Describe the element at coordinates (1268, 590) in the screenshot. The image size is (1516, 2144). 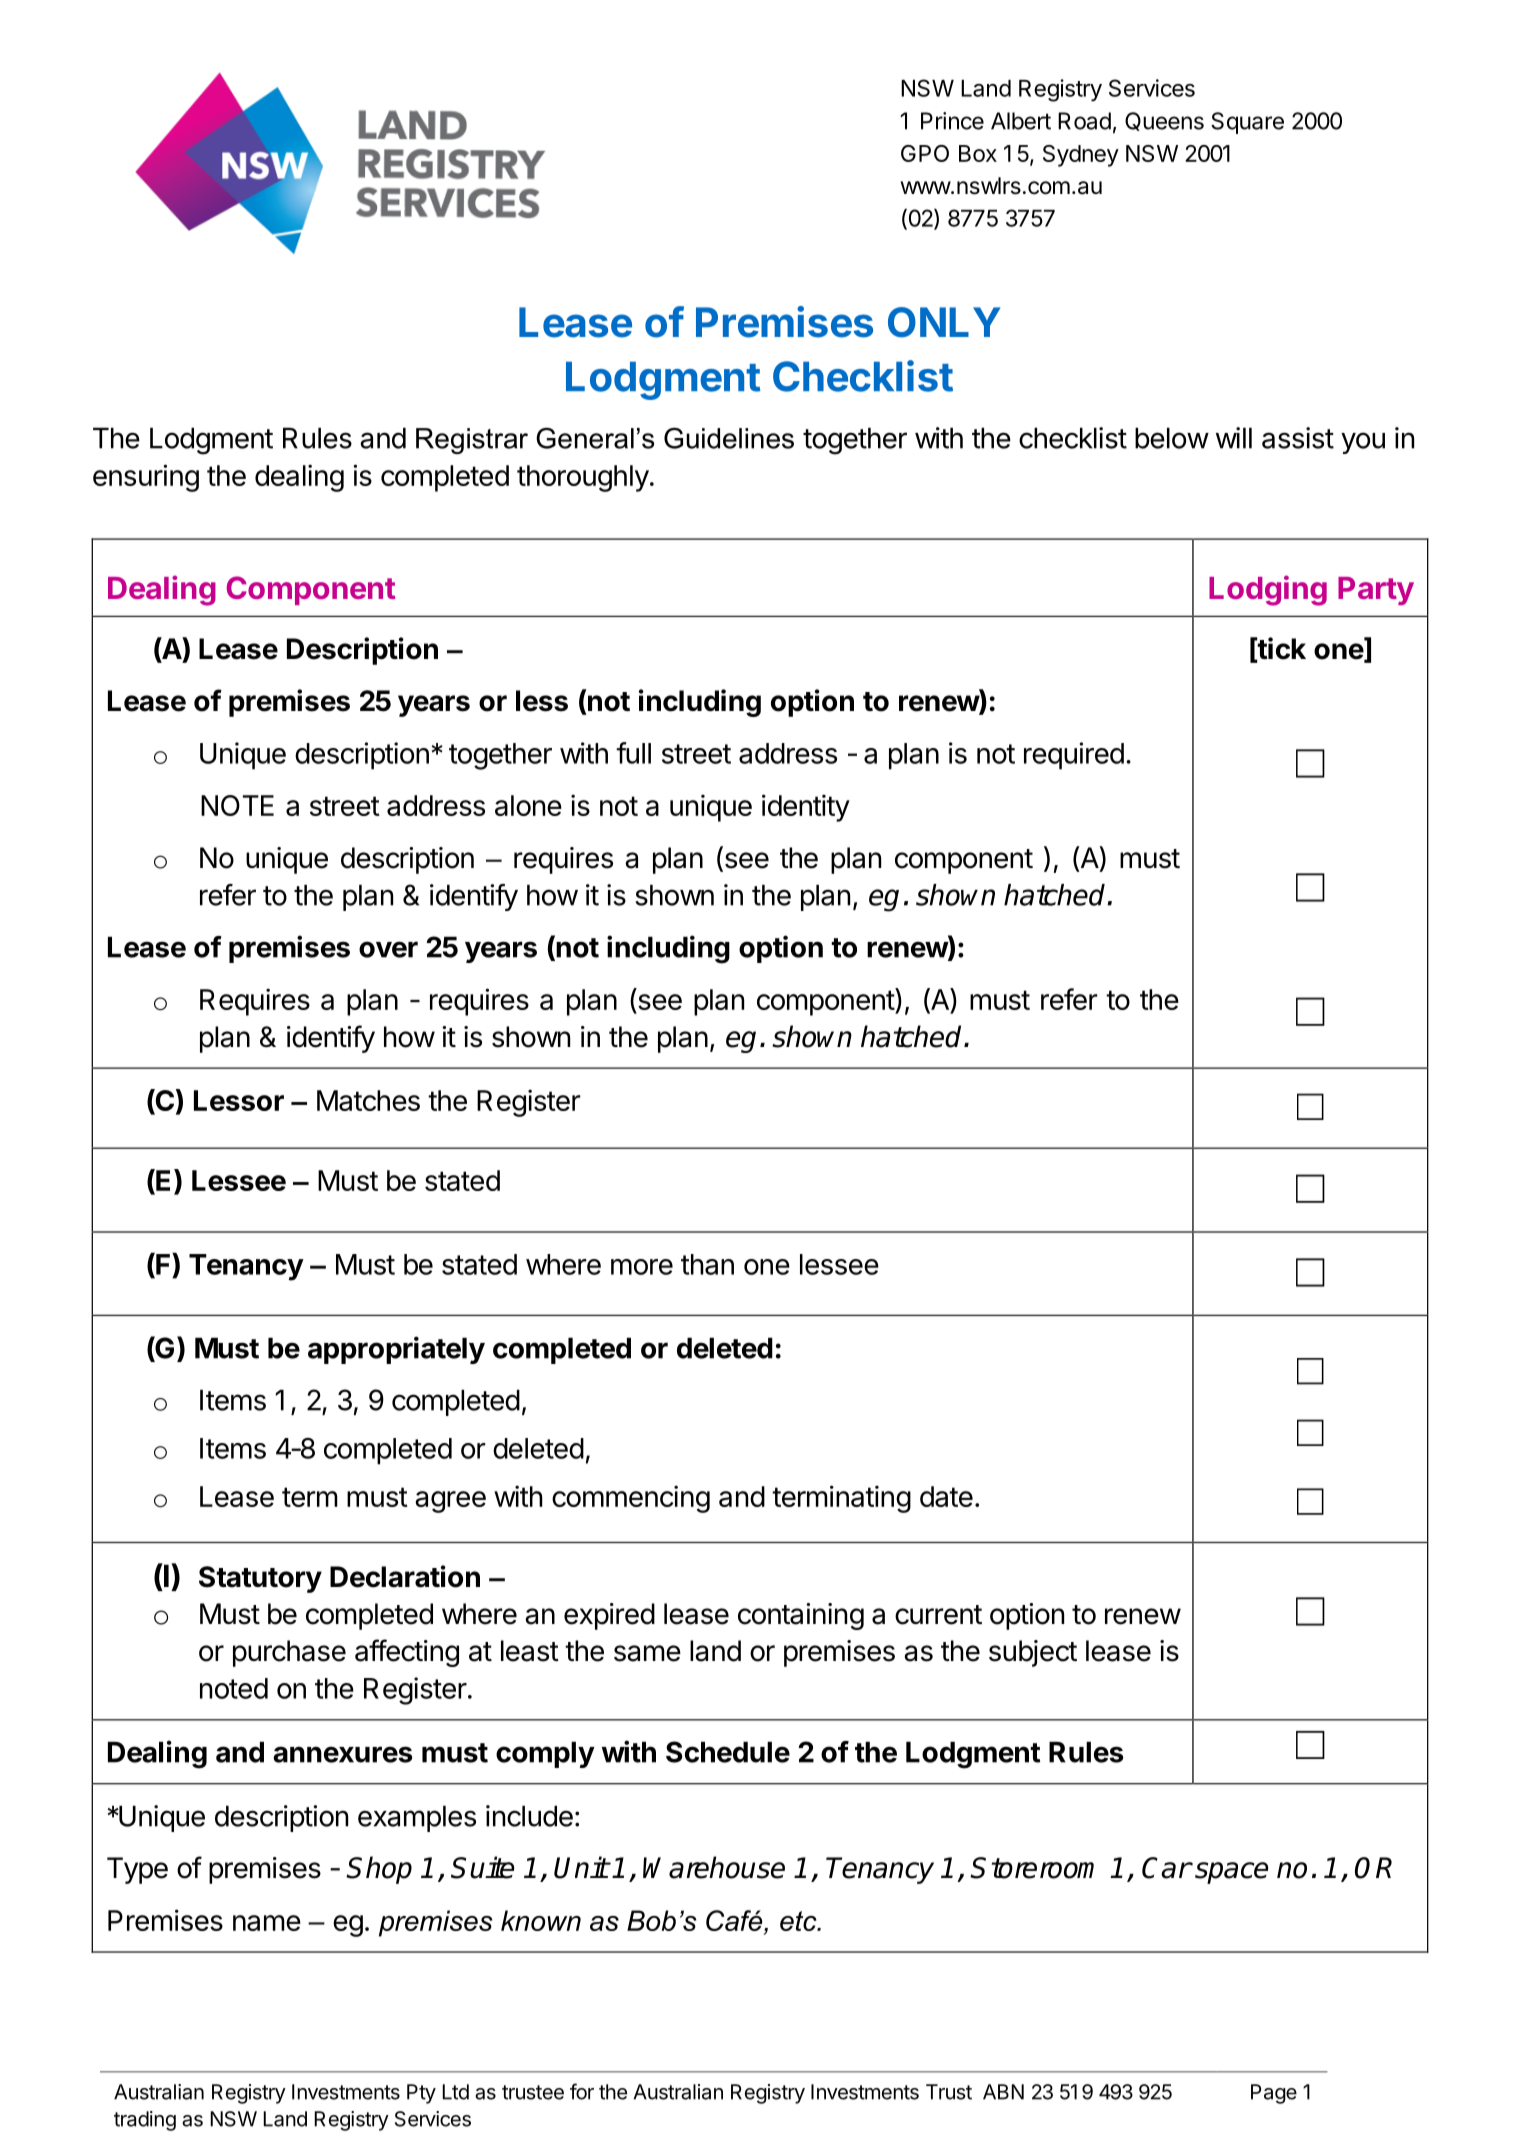
I see `Lodging` at that location.
